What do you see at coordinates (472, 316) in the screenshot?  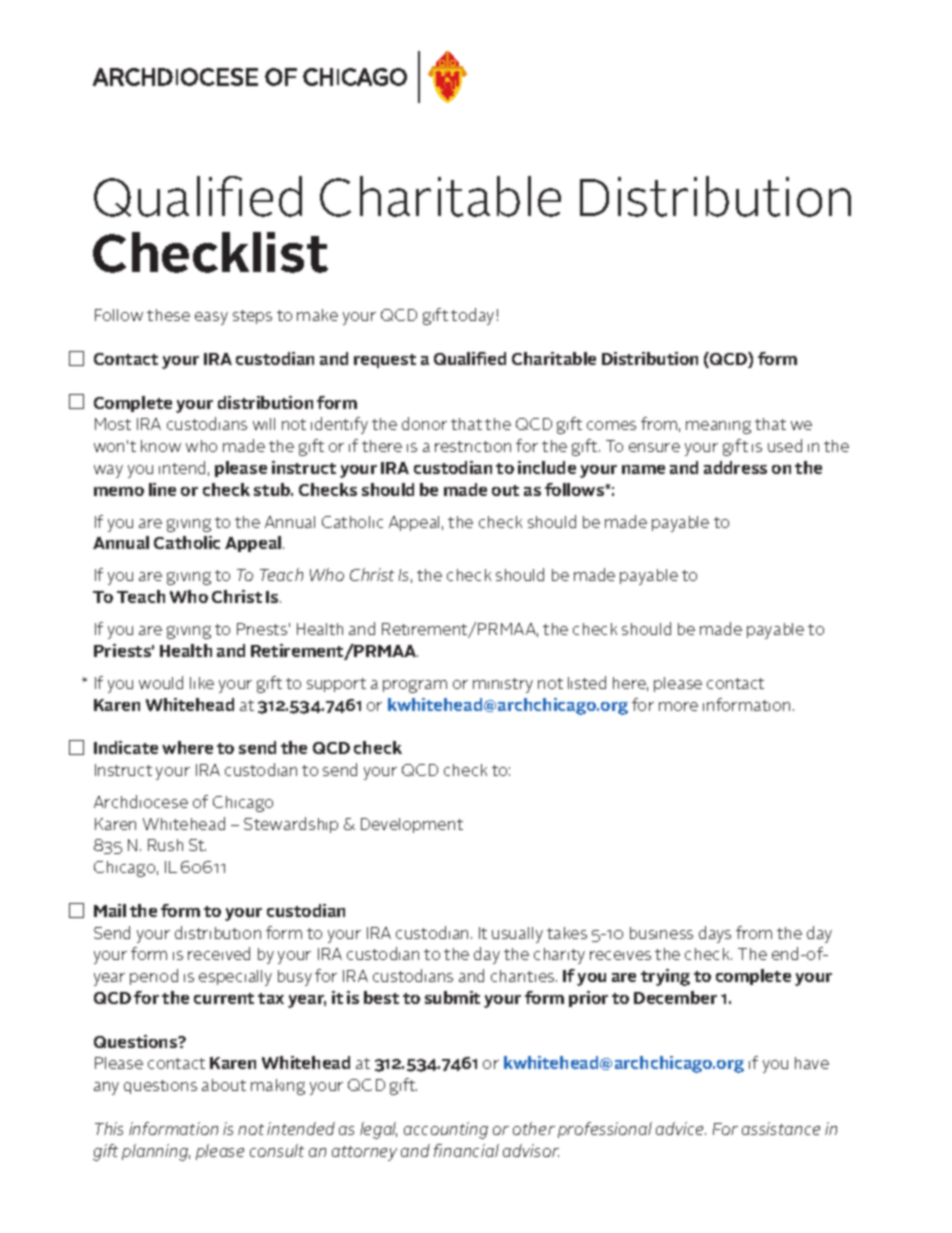 I see `today` at bounding box center [472, 316].
